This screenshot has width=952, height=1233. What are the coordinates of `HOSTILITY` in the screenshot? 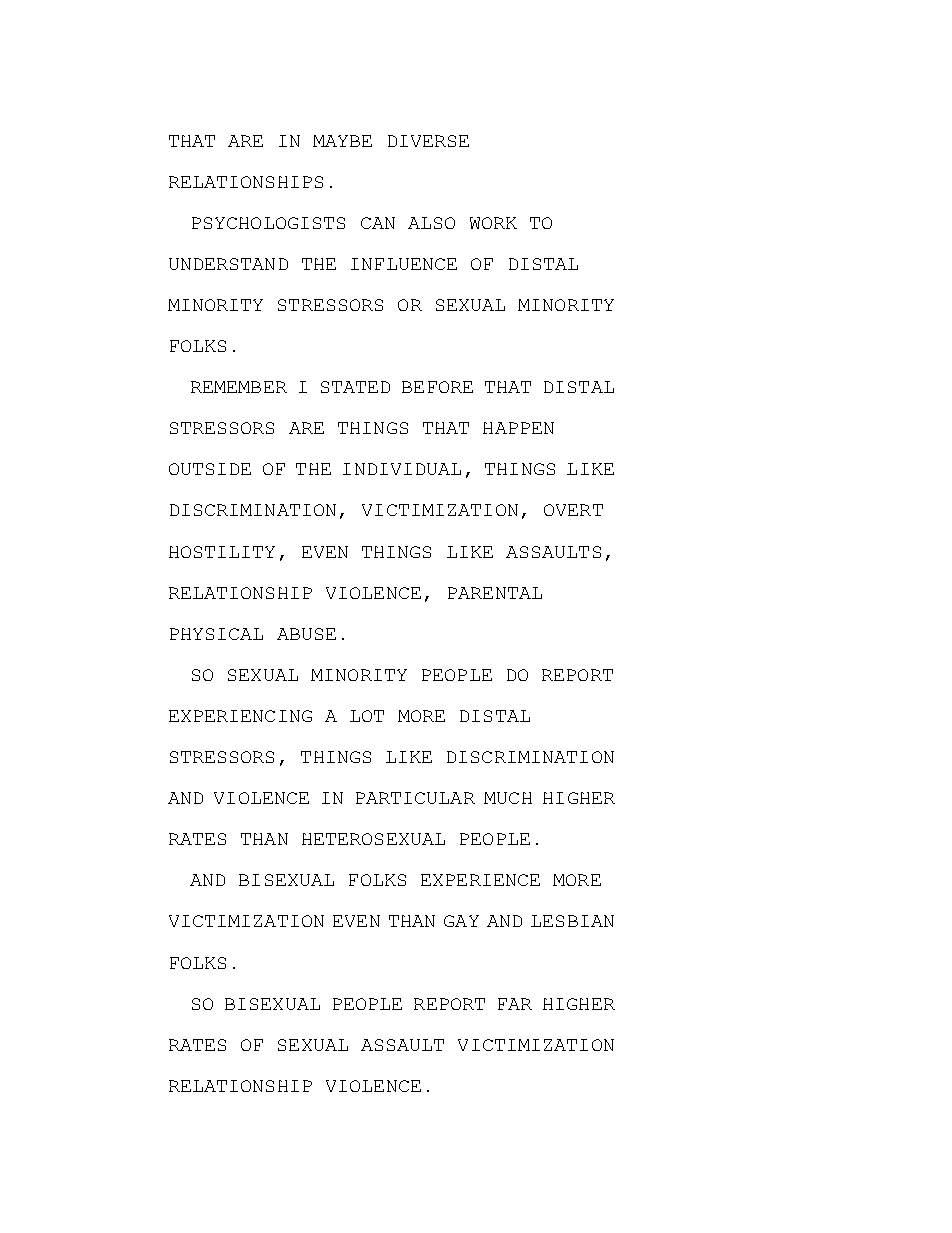 It's located at (222, 552).
